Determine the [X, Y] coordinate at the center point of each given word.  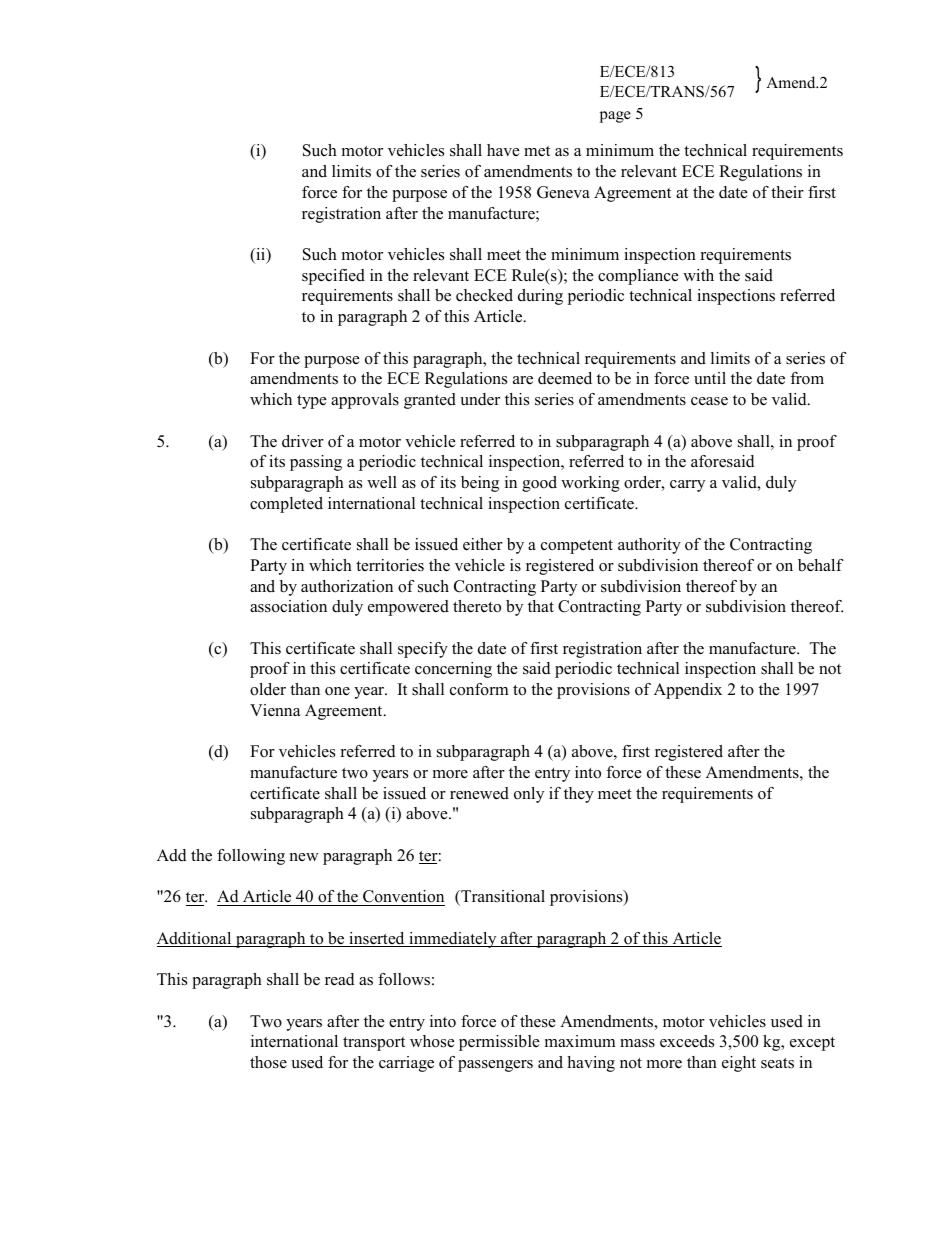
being [480, 484]
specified [333, 277]
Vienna [275, 710]
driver [303, 441]
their [787, 192]
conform [479, 689]
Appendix [688, 691]
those [268, 1062]
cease [709, 401]
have [503, 150]
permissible [499, 1043]
